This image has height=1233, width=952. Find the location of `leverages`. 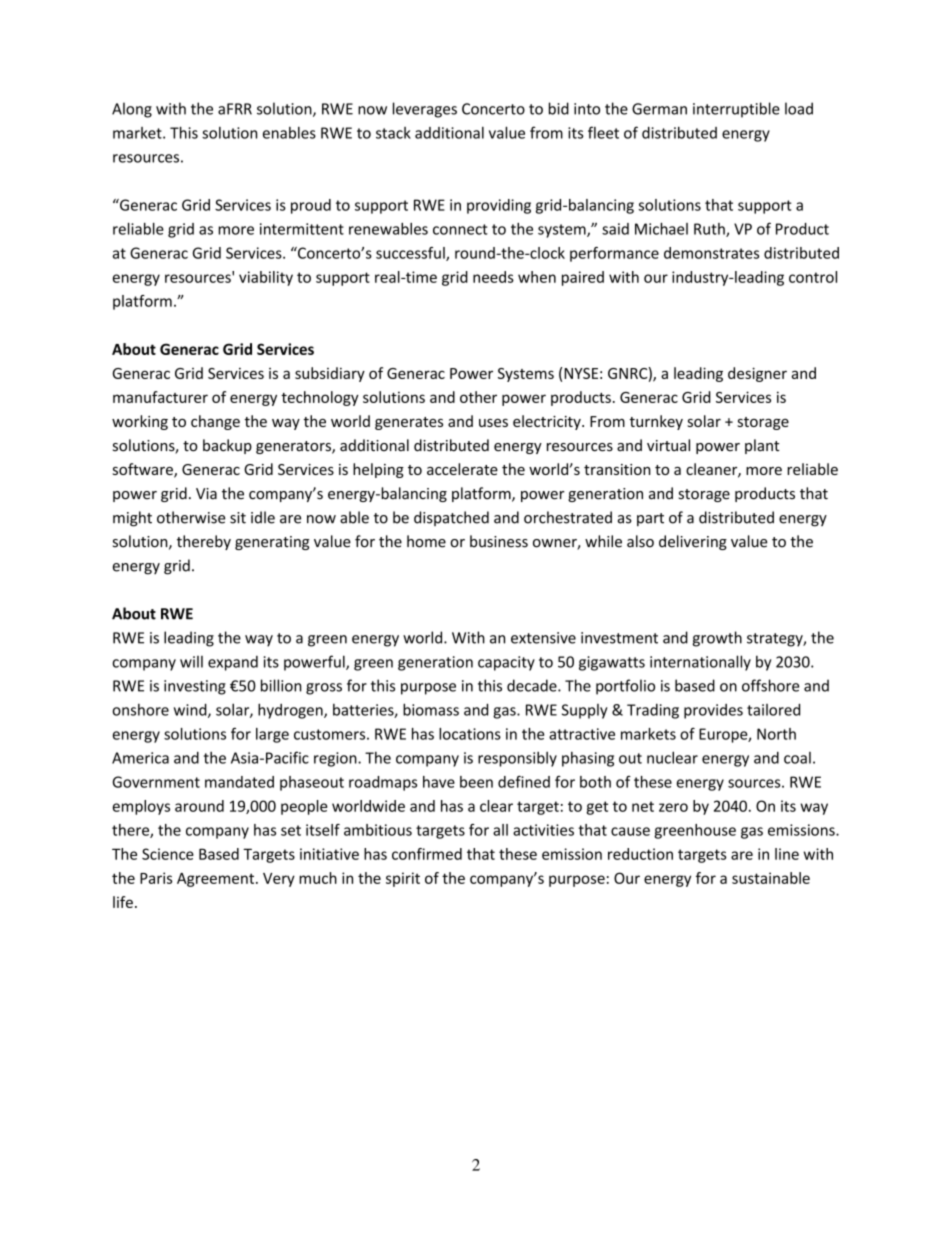

leverages is located at coordinates (425, 110).
